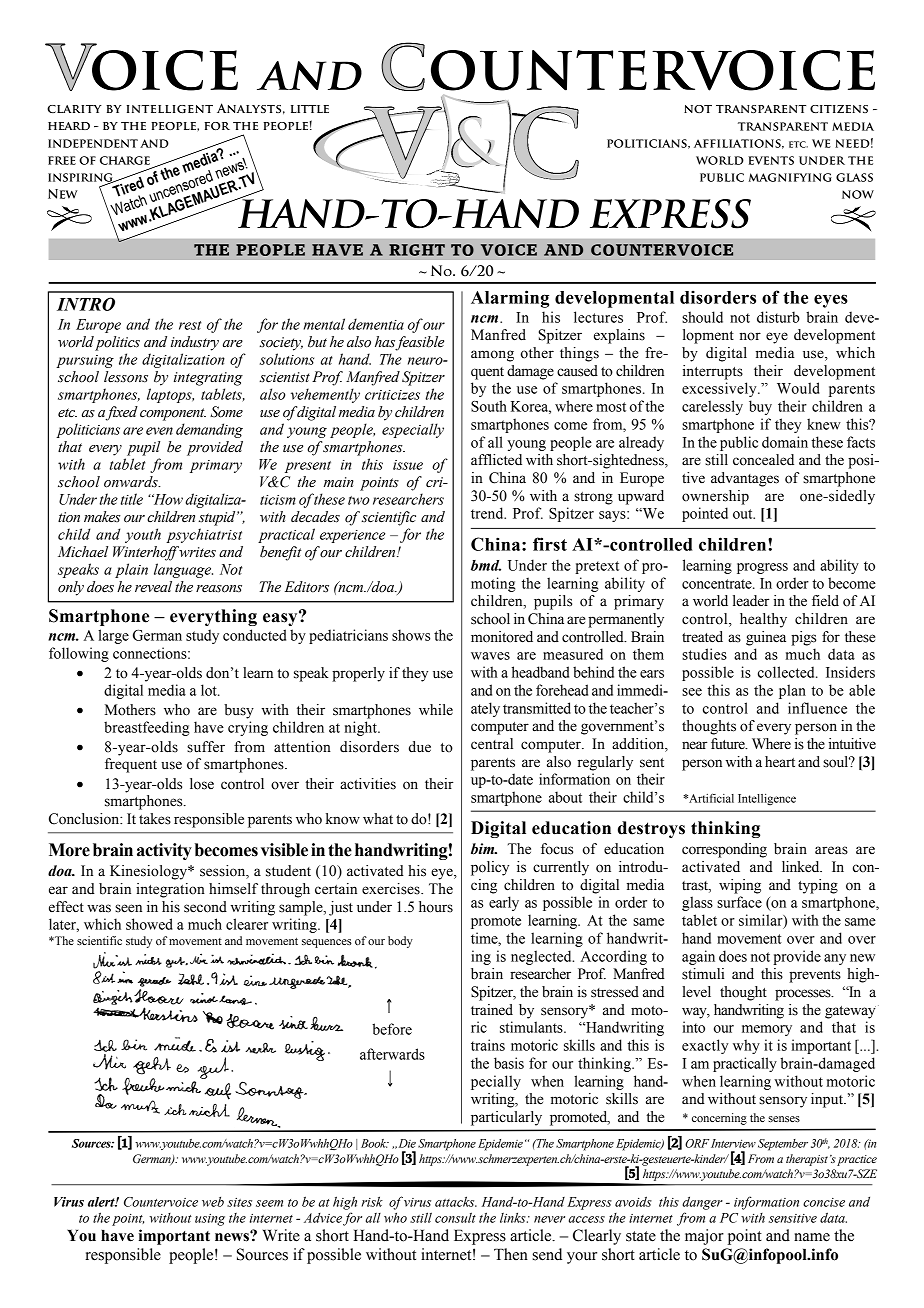 This image has width=924, height=1308. I want to click on while, so click(436, 710).
